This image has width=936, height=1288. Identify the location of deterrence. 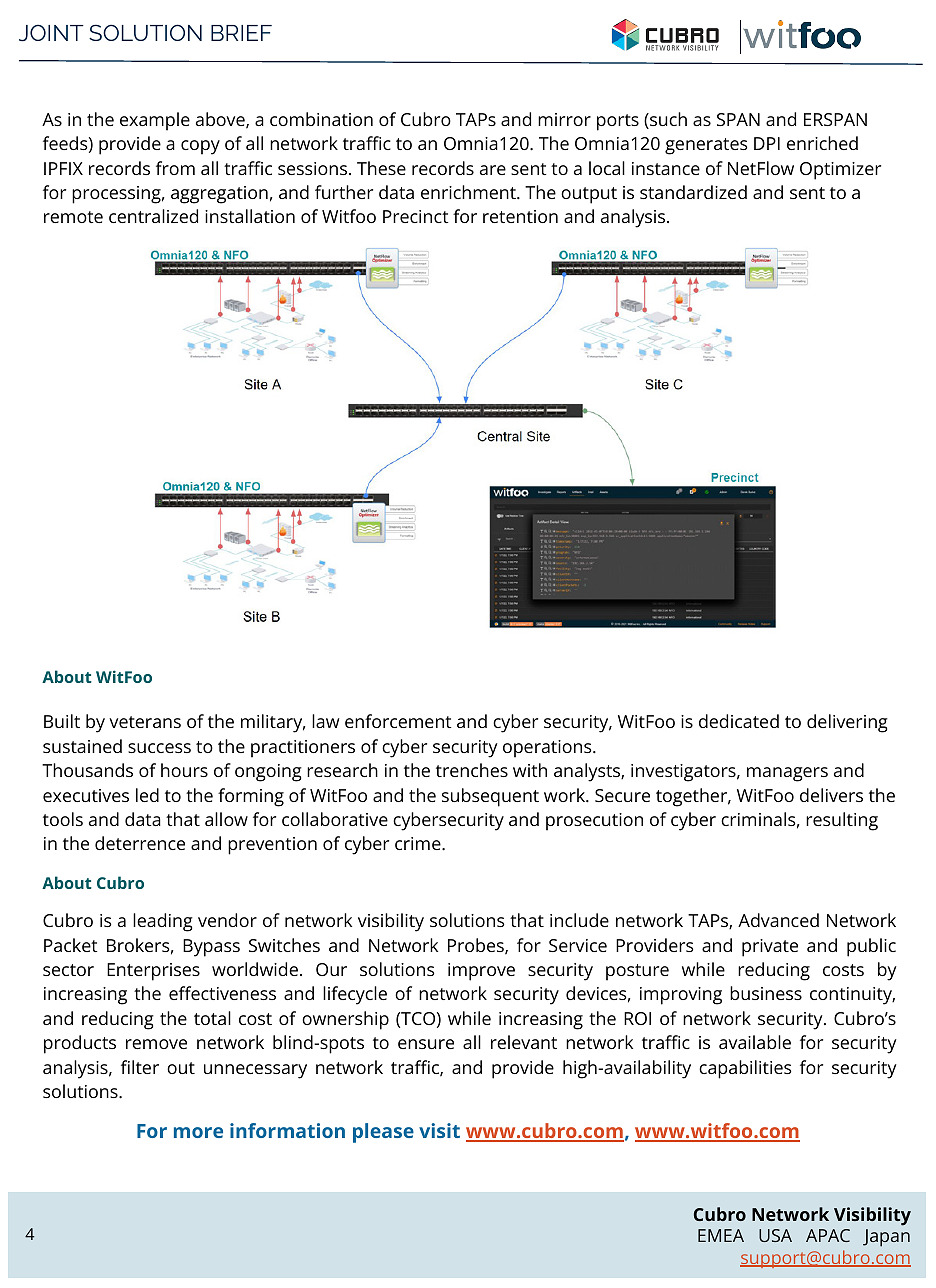
(140, 843).
